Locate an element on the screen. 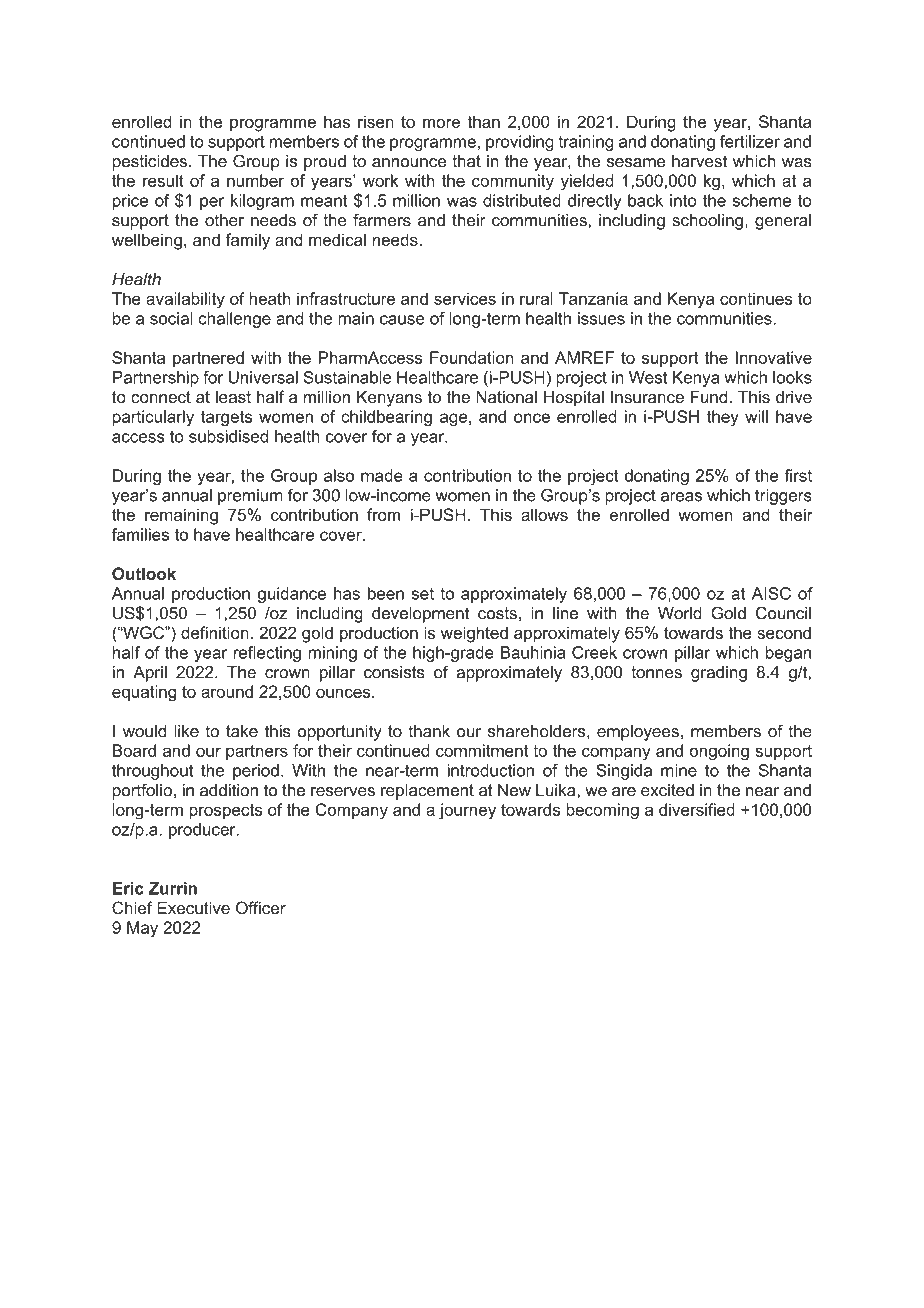  from is located at coordinates (383, 514).
